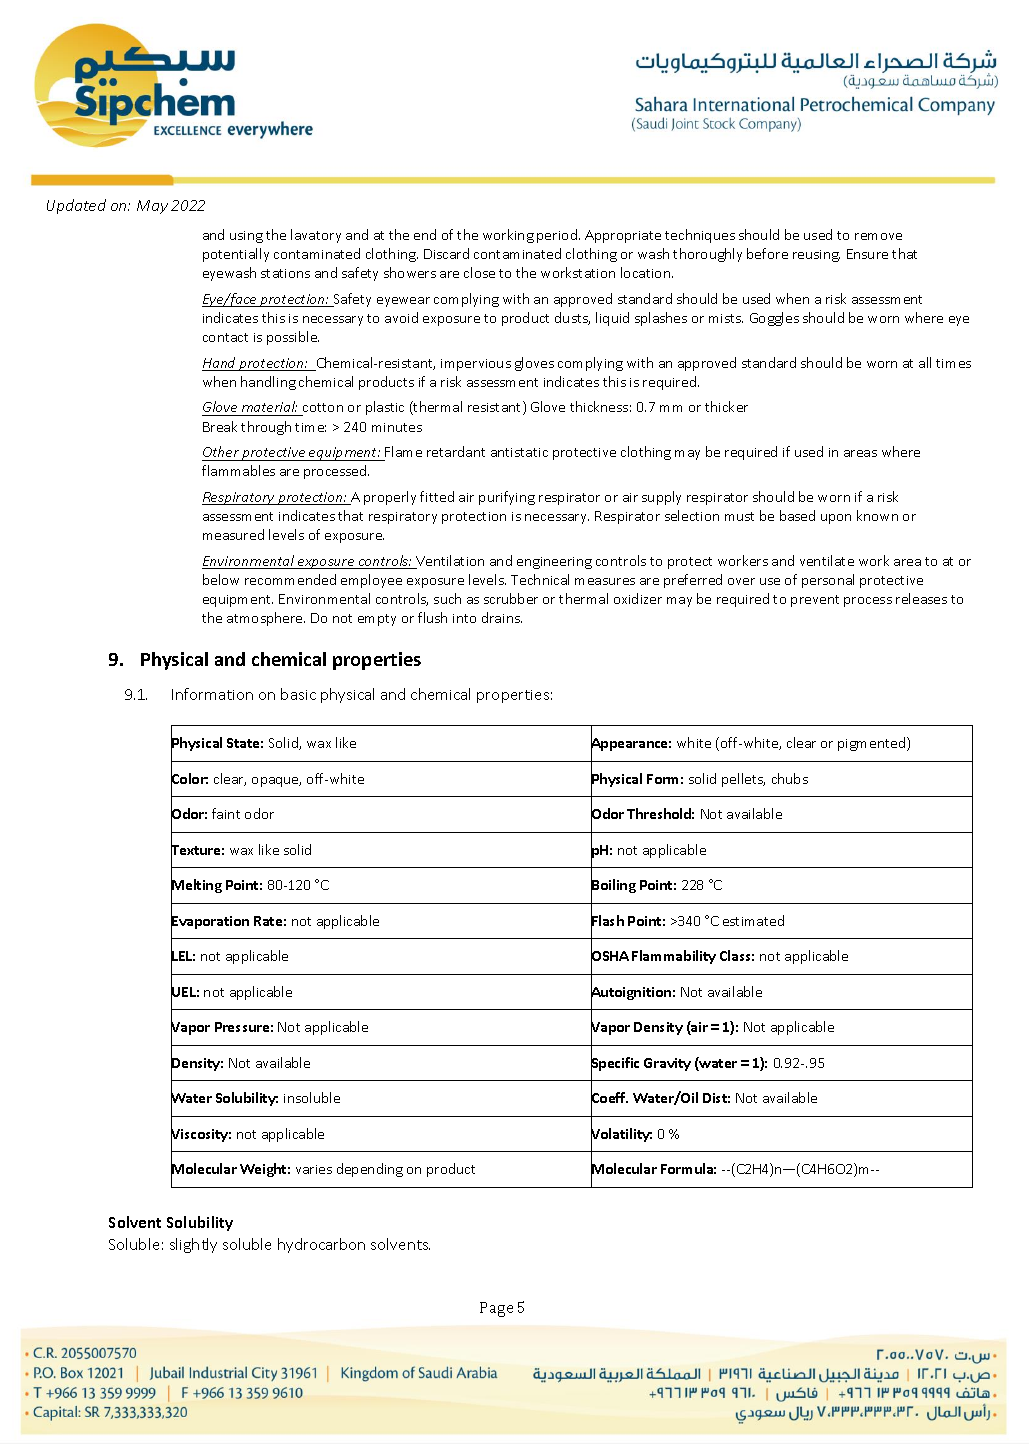  Describe the element at coordinates (502, 617) in the image. I see `drains` at that location.
